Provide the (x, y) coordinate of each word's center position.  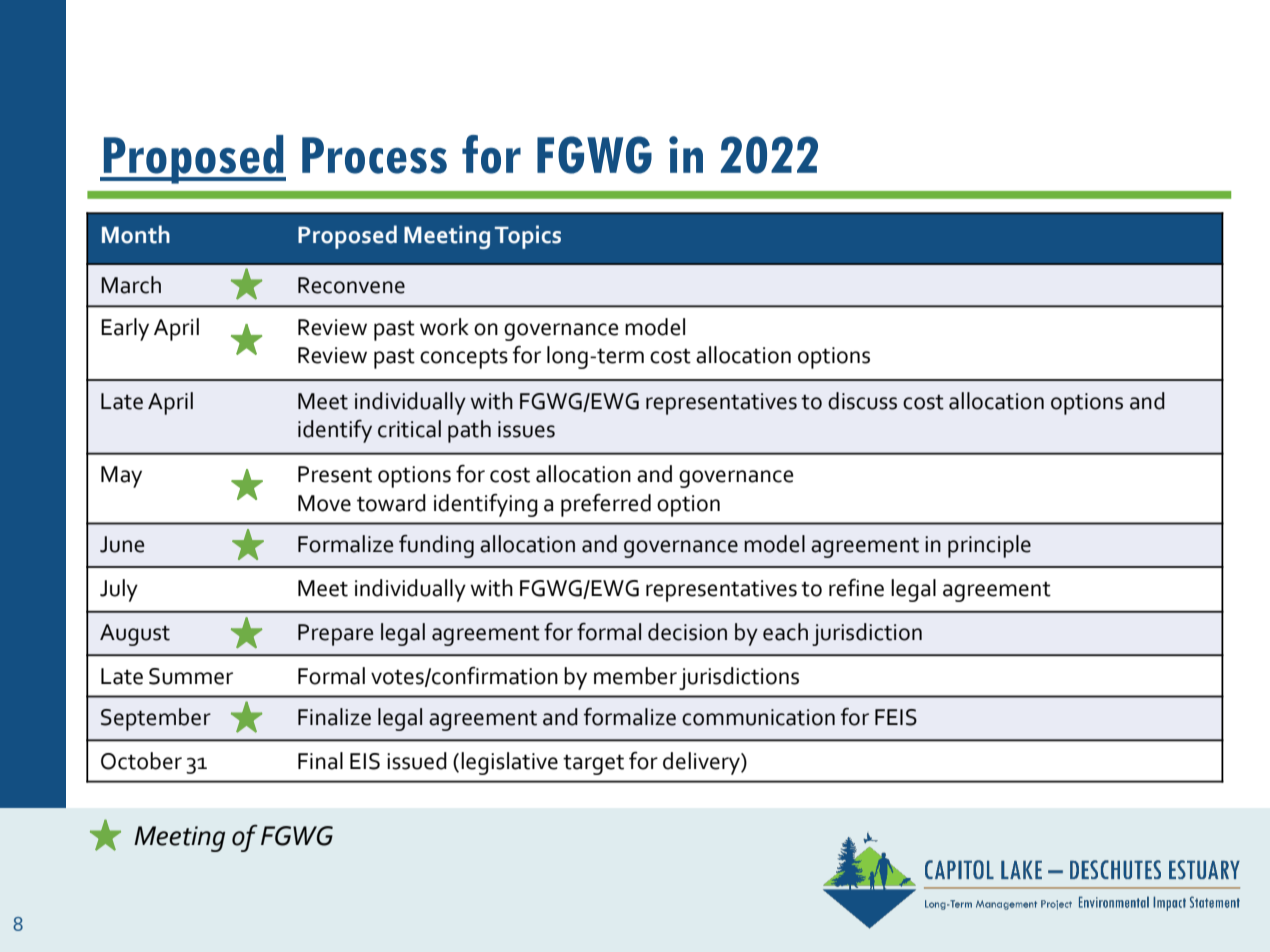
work (444, 327)
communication (758, 717)
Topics (528, 237)
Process (374, 155)
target (593, 764)
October (141, 761)
